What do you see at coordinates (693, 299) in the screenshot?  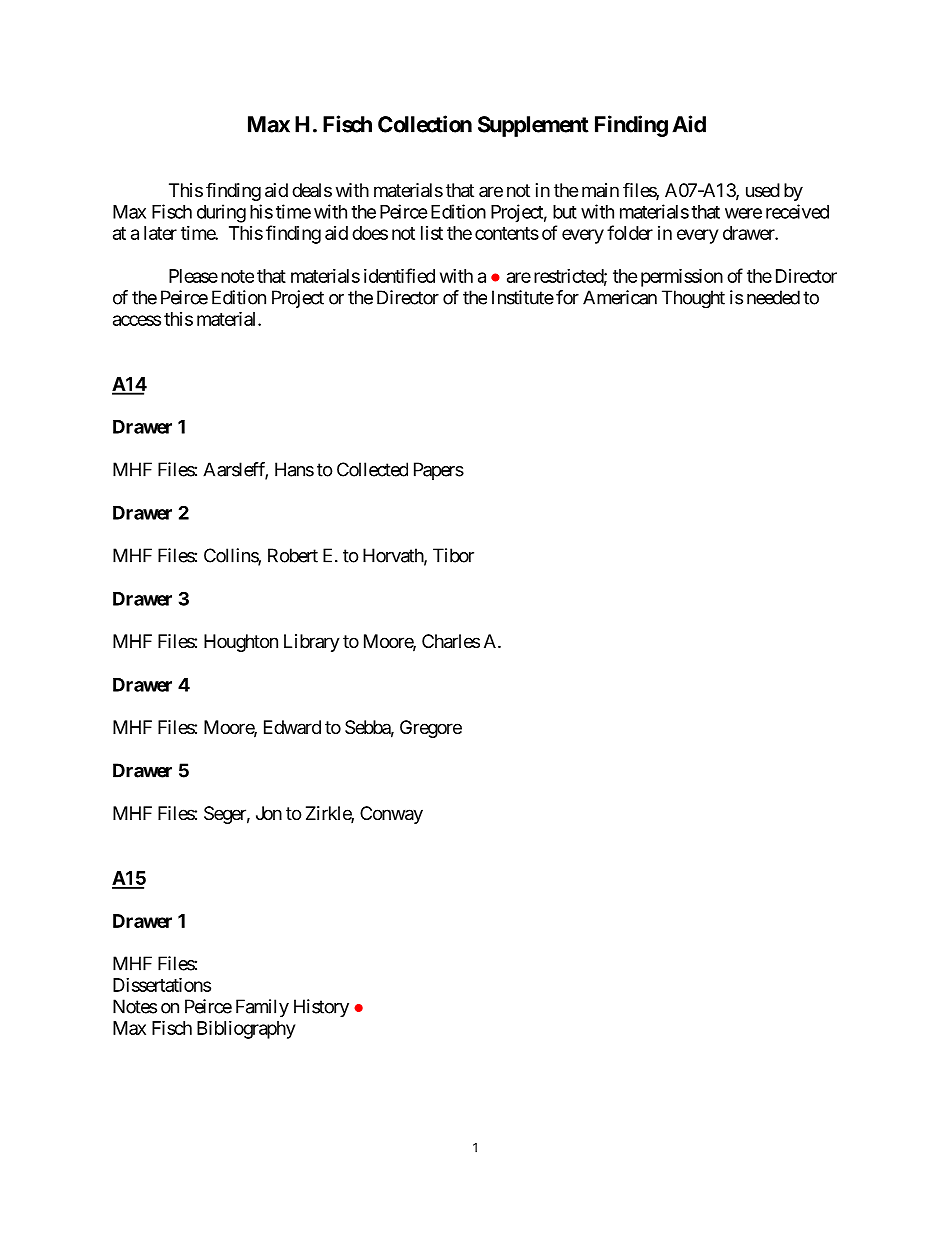 I see `Thought` at bounding box center [693, 299].
